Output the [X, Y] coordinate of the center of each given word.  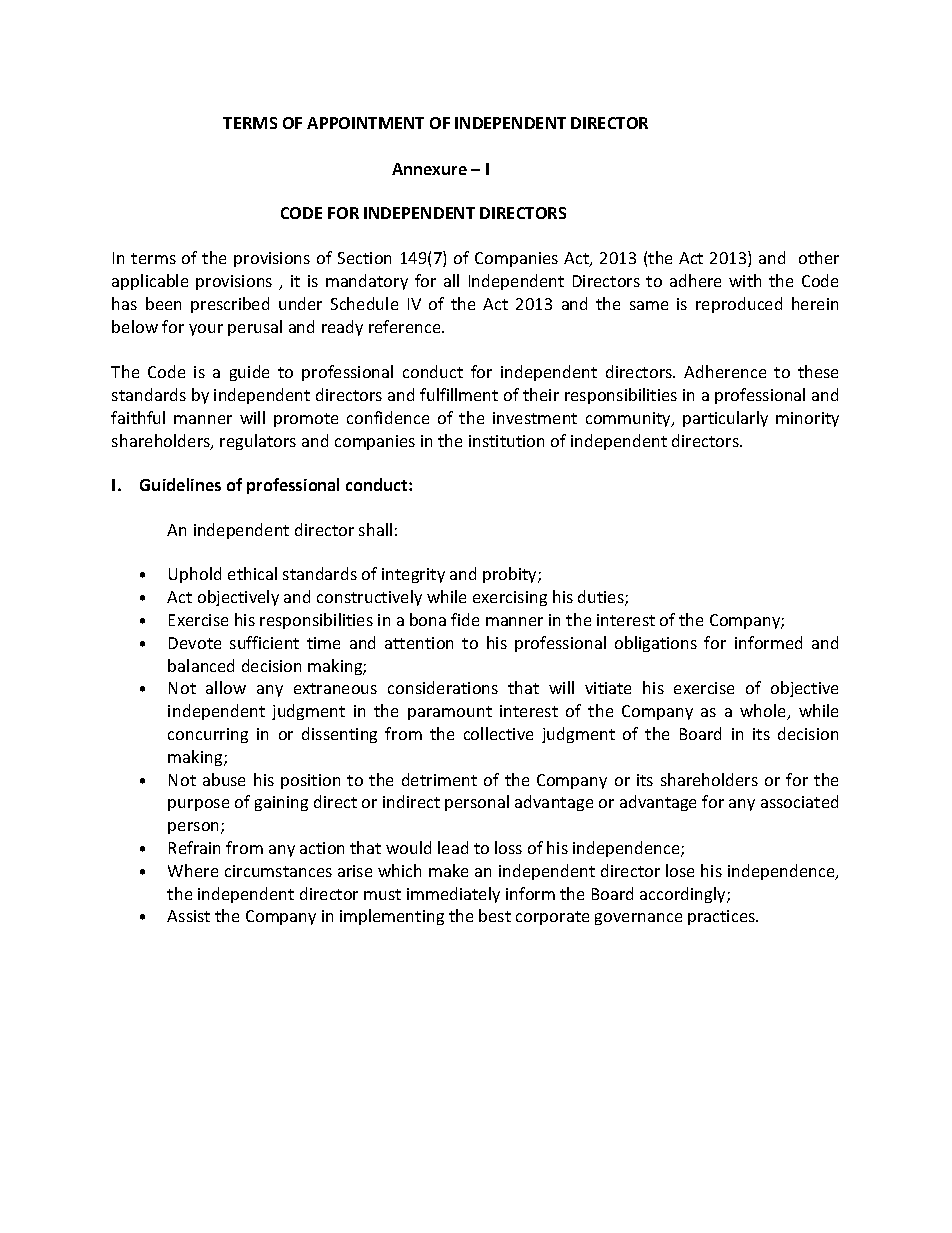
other [819, 257]
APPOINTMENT [365, 123]
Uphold [195, 575]
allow [226, 687]
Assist [188, 916]
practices [722, 917]
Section [364, 258]
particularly [725, 419]
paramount [450, 713]
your [206, 330]
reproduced [739, 305]
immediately [453, 895]
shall [375, 529]
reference [406, 326]
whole [764, 712]
